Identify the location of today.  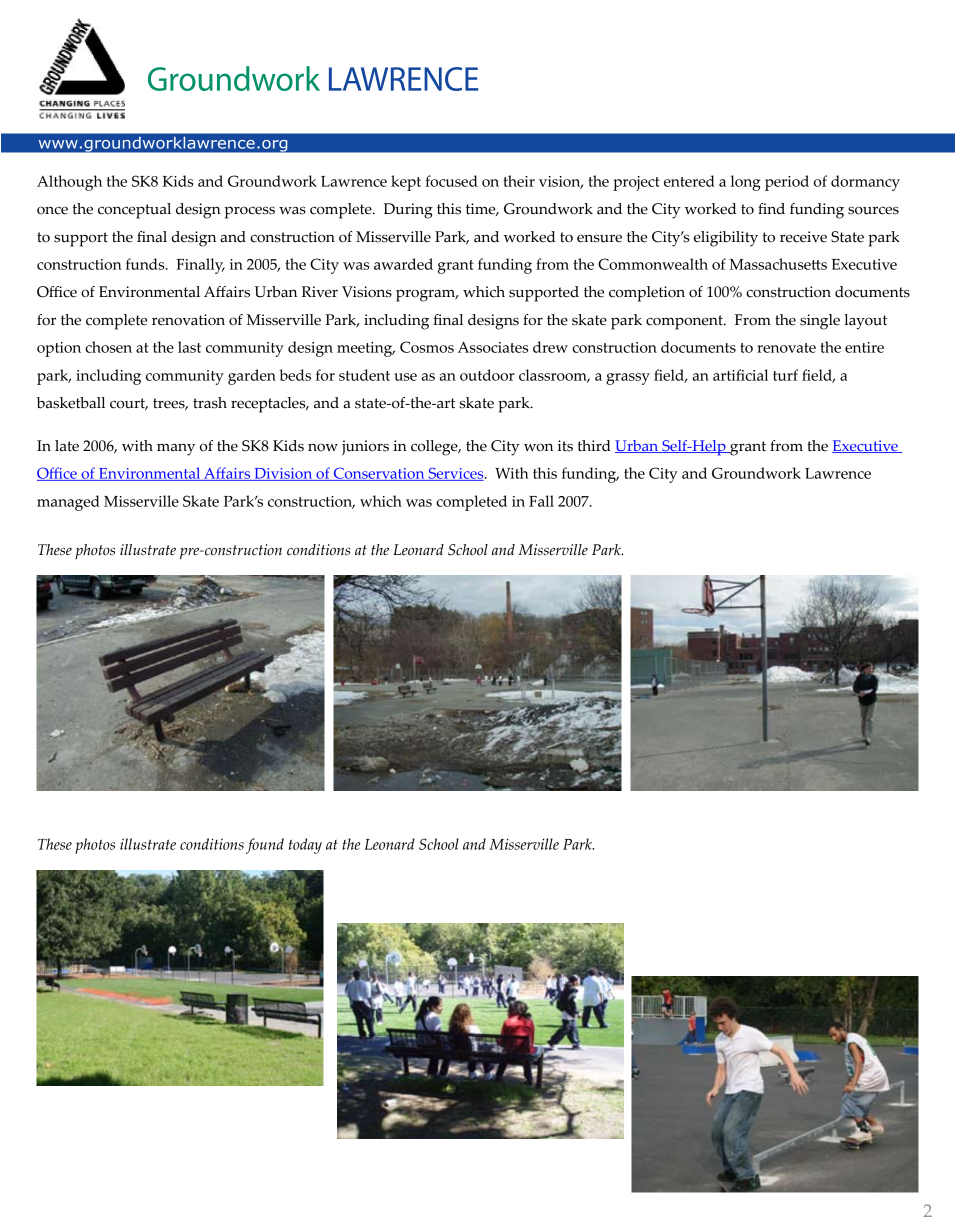
(305, 846).
